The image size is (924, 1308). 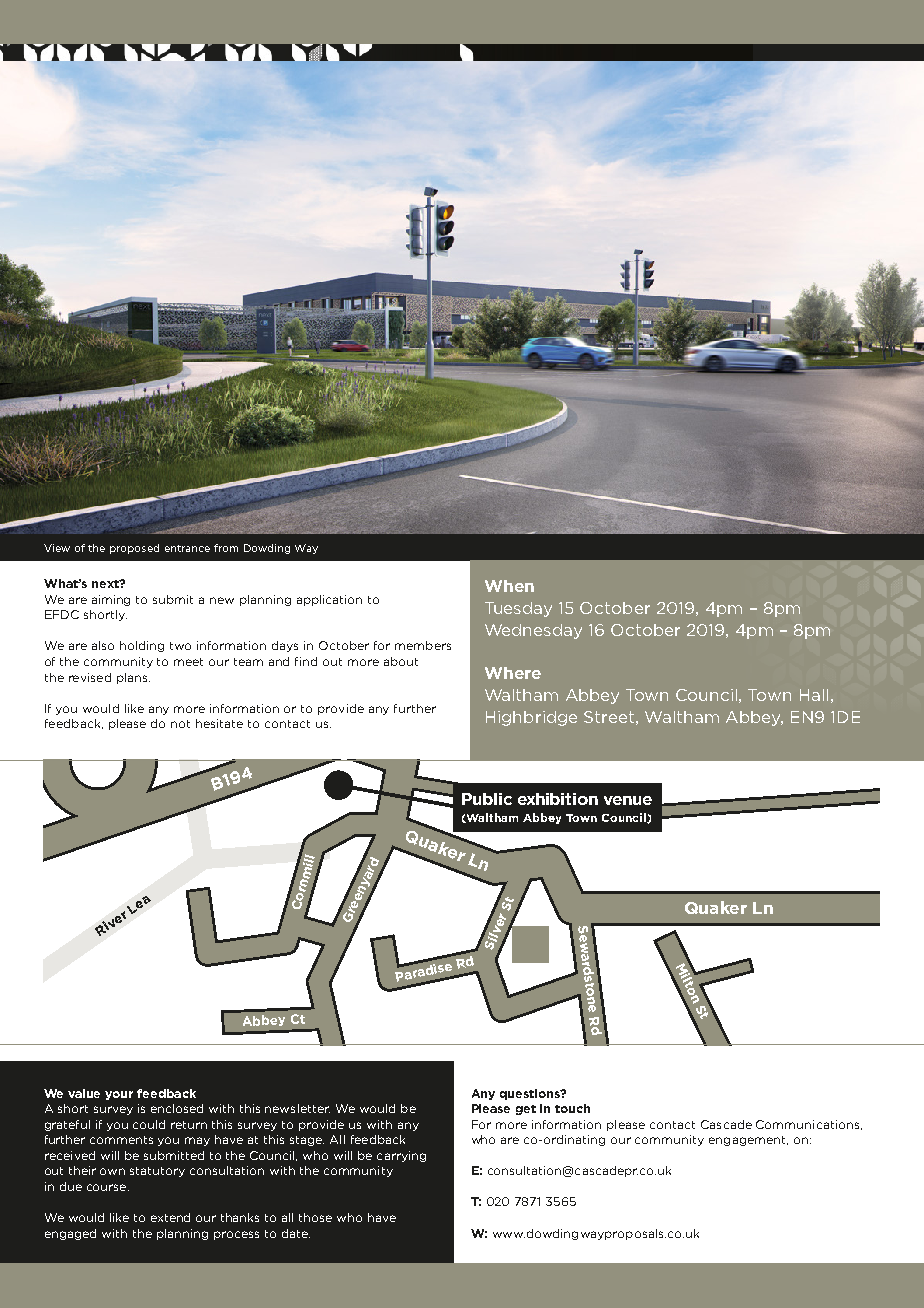 What do you see at coordinates (533, 631) in the screenshot?
I see `Wednesday` at bounding box center [533, 631].
